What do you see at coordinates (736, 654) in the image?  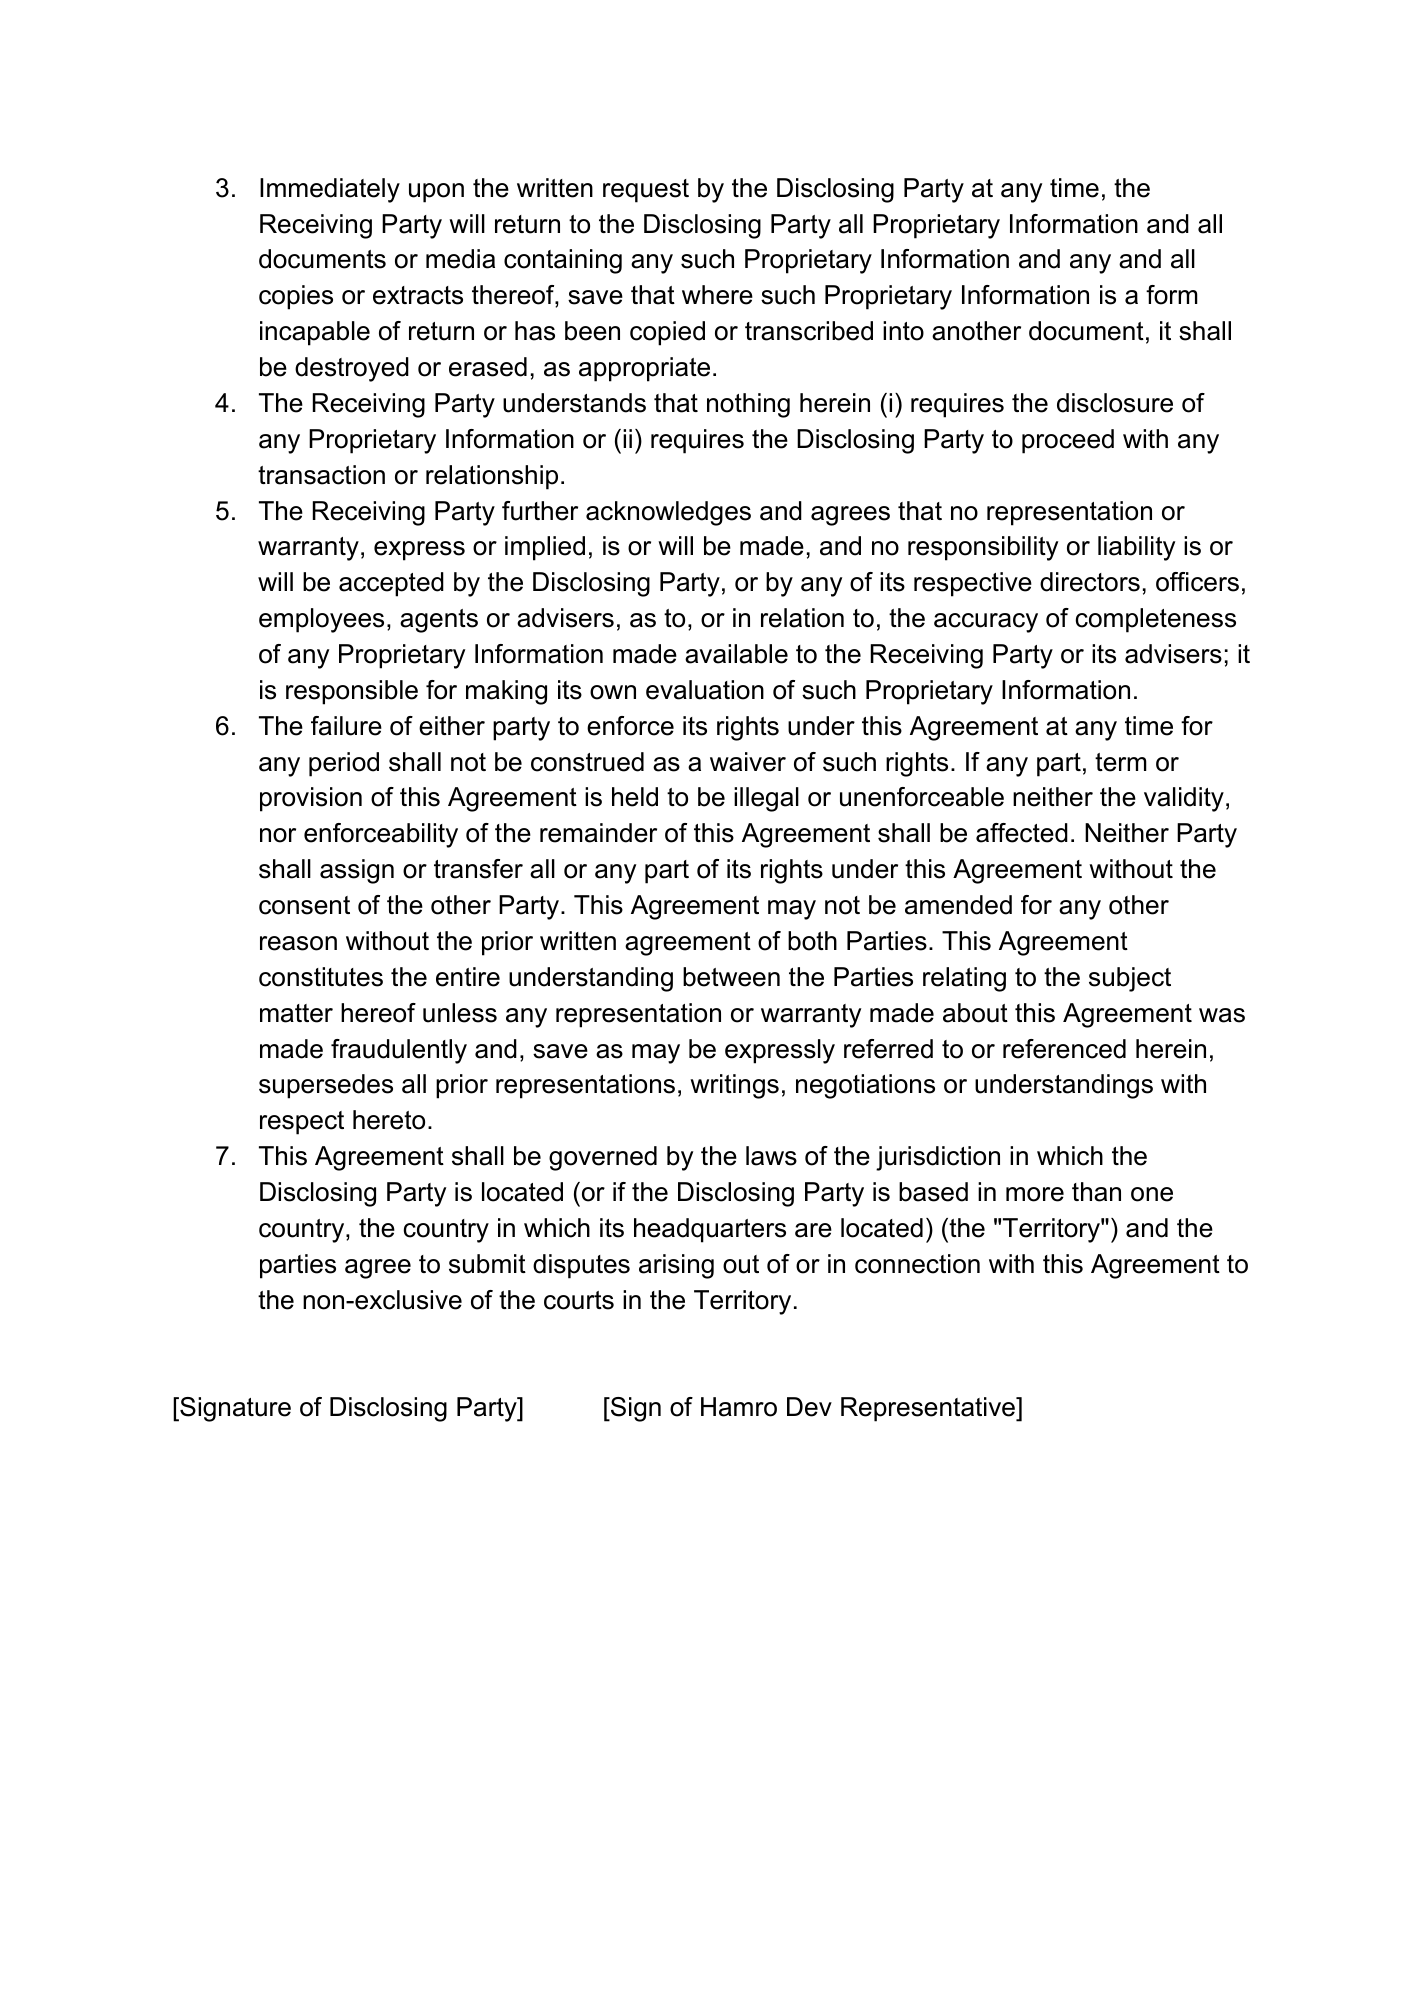 I see `available` at bounding box center [736, 654].
